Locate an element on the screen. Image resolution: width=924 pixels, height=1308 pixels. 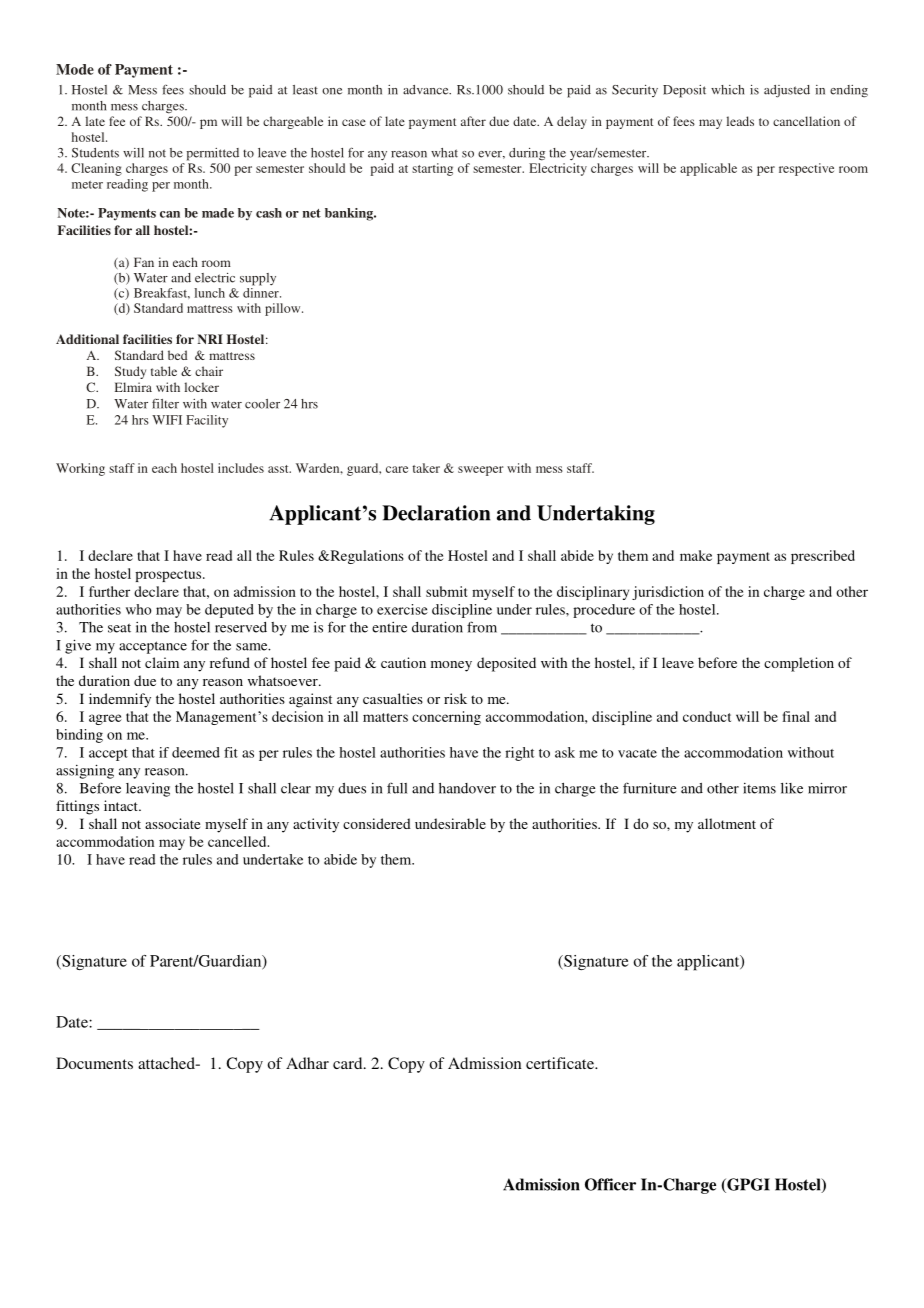
table is located at coordinates (164, 371).
